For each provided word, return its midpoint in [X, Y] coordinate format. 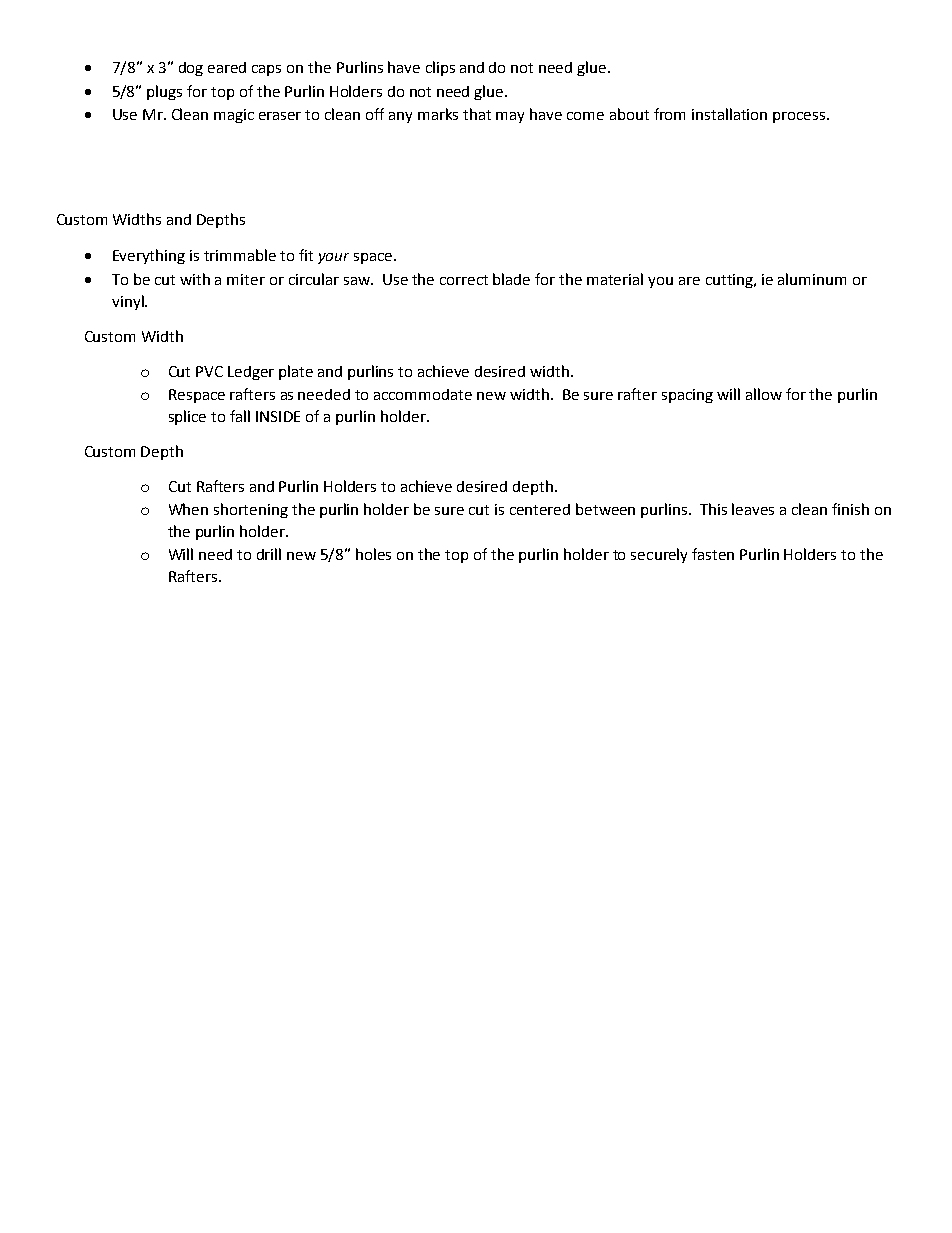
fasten [713, 554]
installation [729, 114]
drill [269, 554]
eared [227, 67]
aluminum [812, 279]
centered [540, 509]
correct [464, 280]
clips [440, 68]
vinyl [129, 302]
